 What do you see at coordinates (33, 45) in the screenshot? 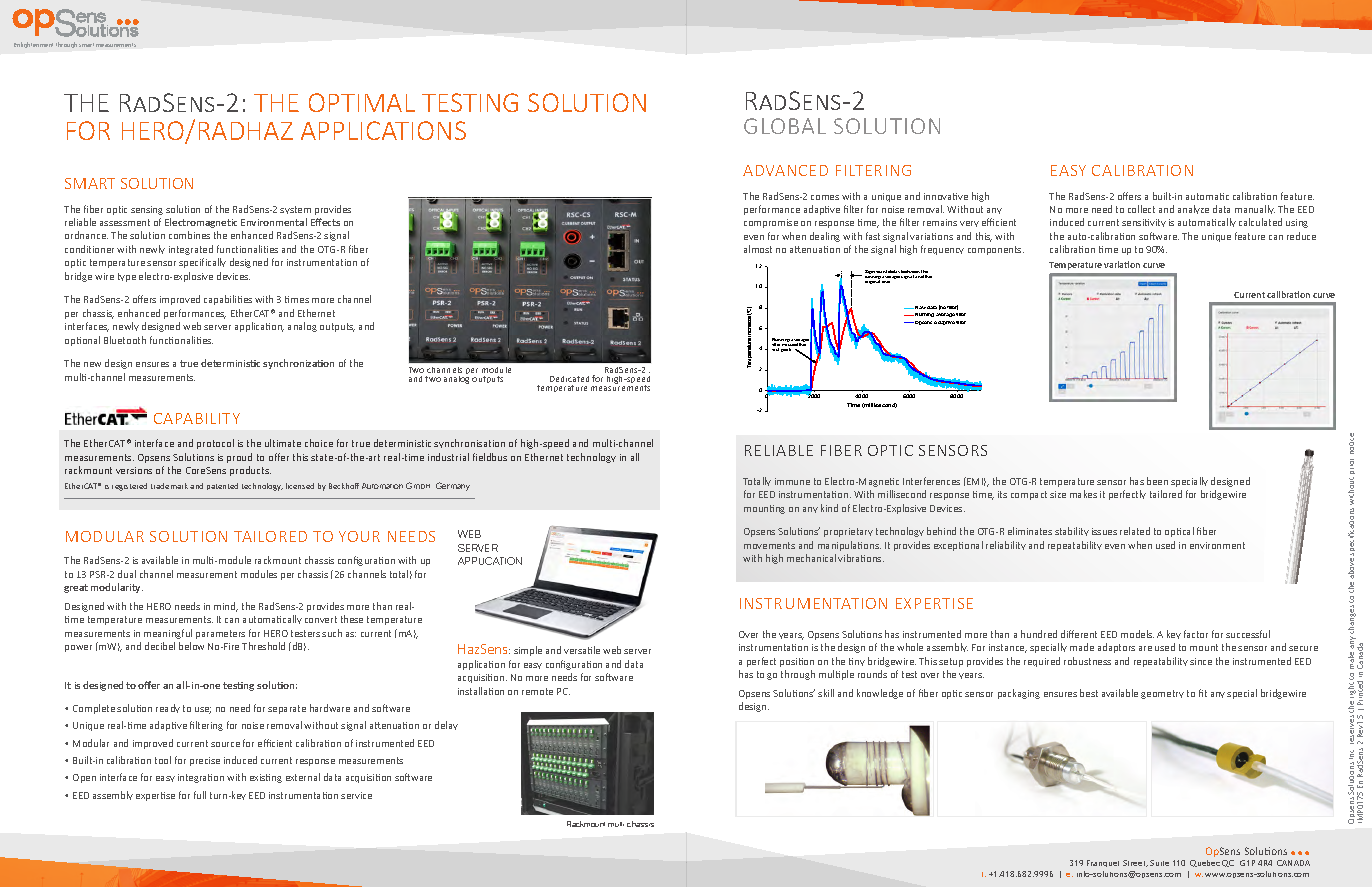
I see `Enlightenment` at bounding box center [33, 45].
